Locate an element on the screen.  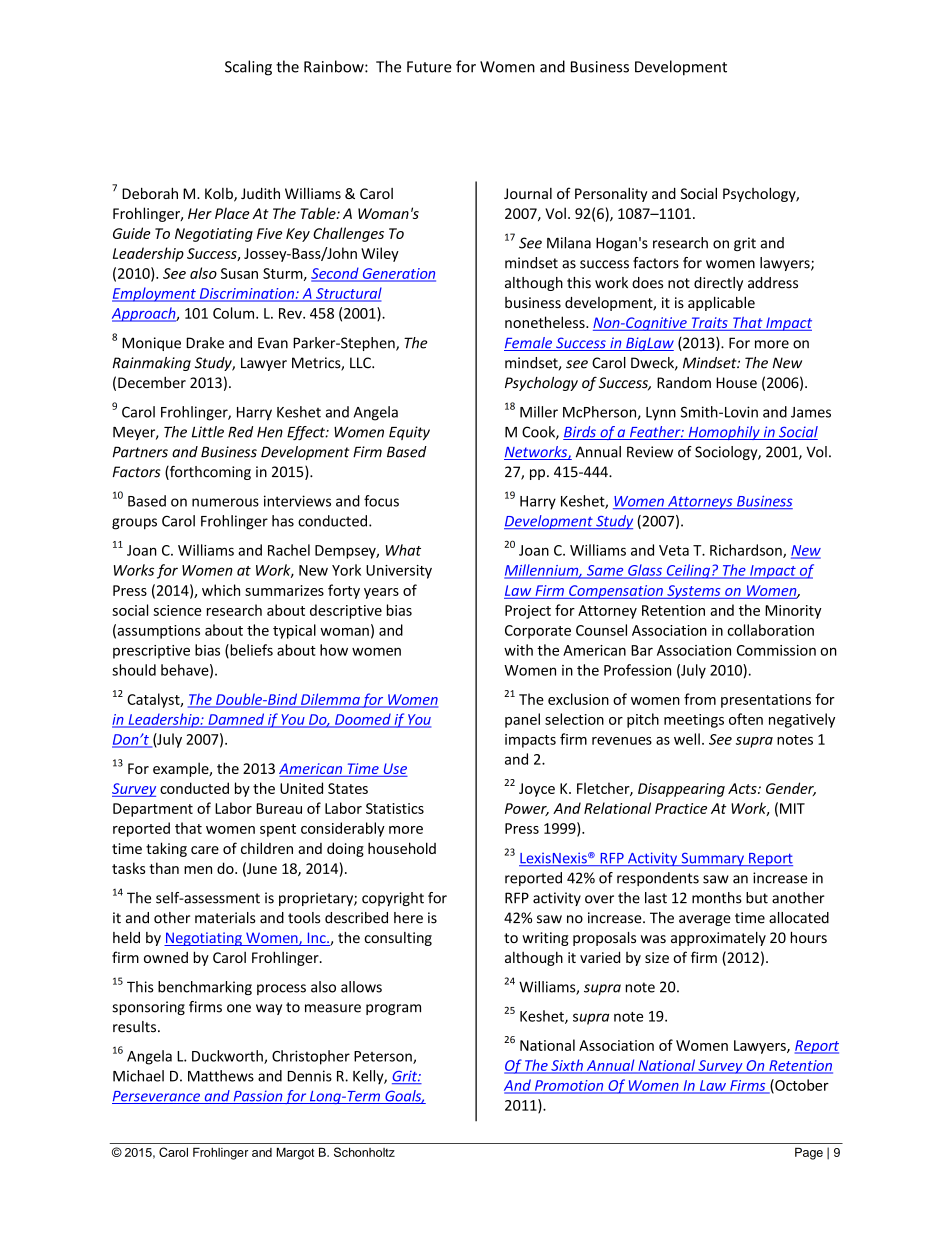
Page is located at coordinates (809, 1153).
